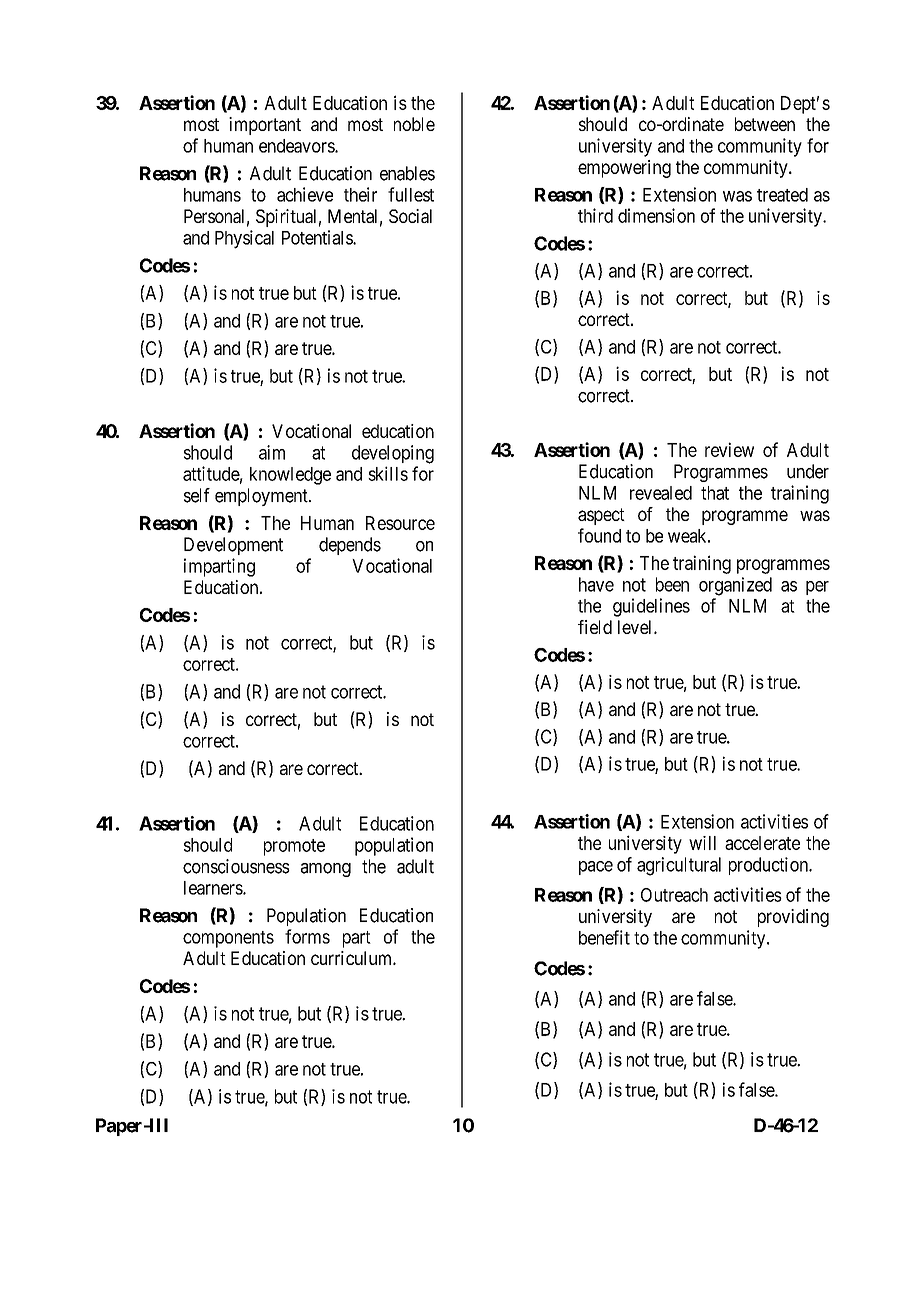 Image resolution: width=924 pixels, height=1308 pixels. Describe the element at coordinates (595, 627) in the screenshot. I see `field` at that location.
